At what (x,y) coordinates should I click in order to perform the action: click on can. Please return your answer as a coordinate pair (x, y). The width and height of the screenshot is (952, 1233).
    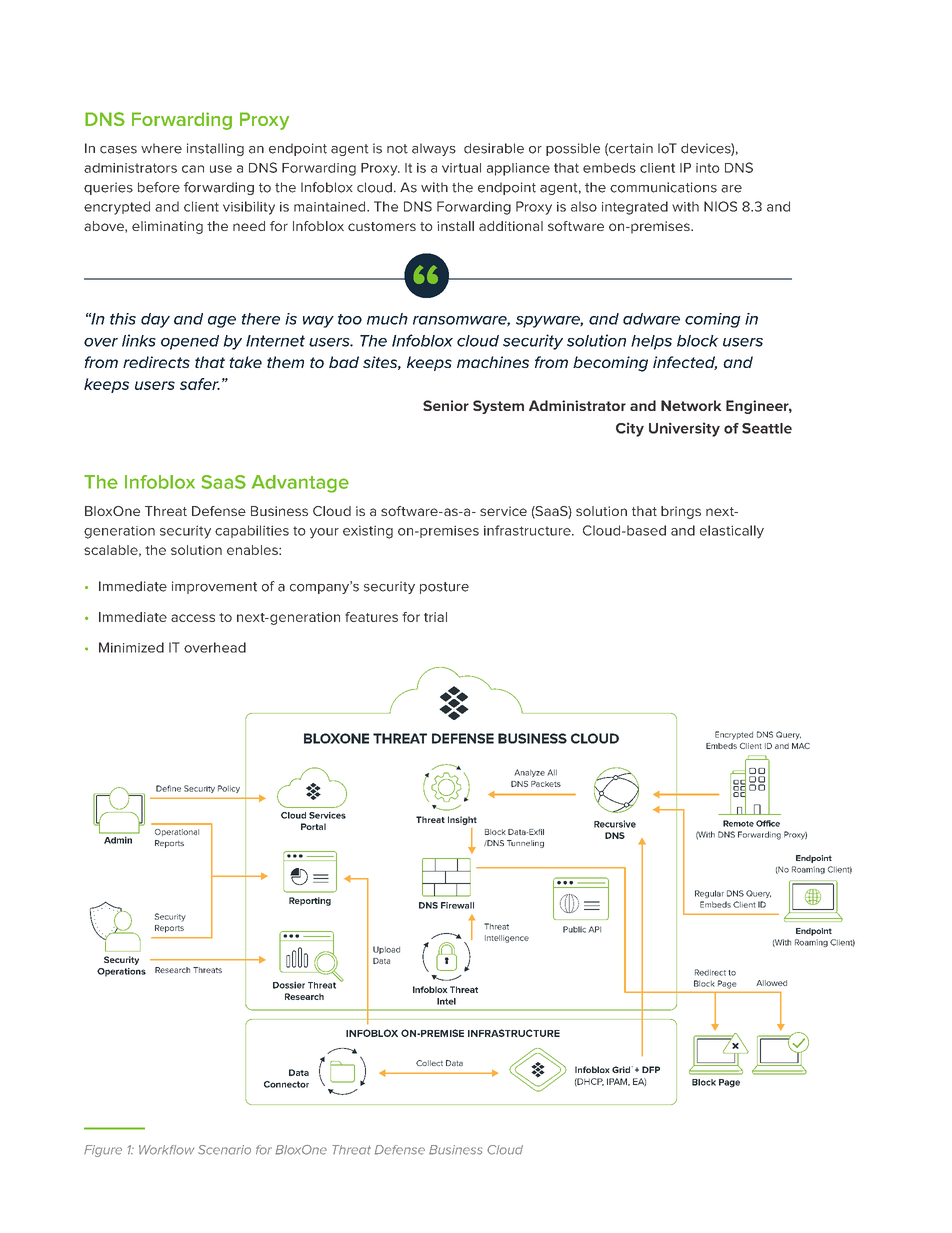
    Looking at the image, I should click on (193, 169).
